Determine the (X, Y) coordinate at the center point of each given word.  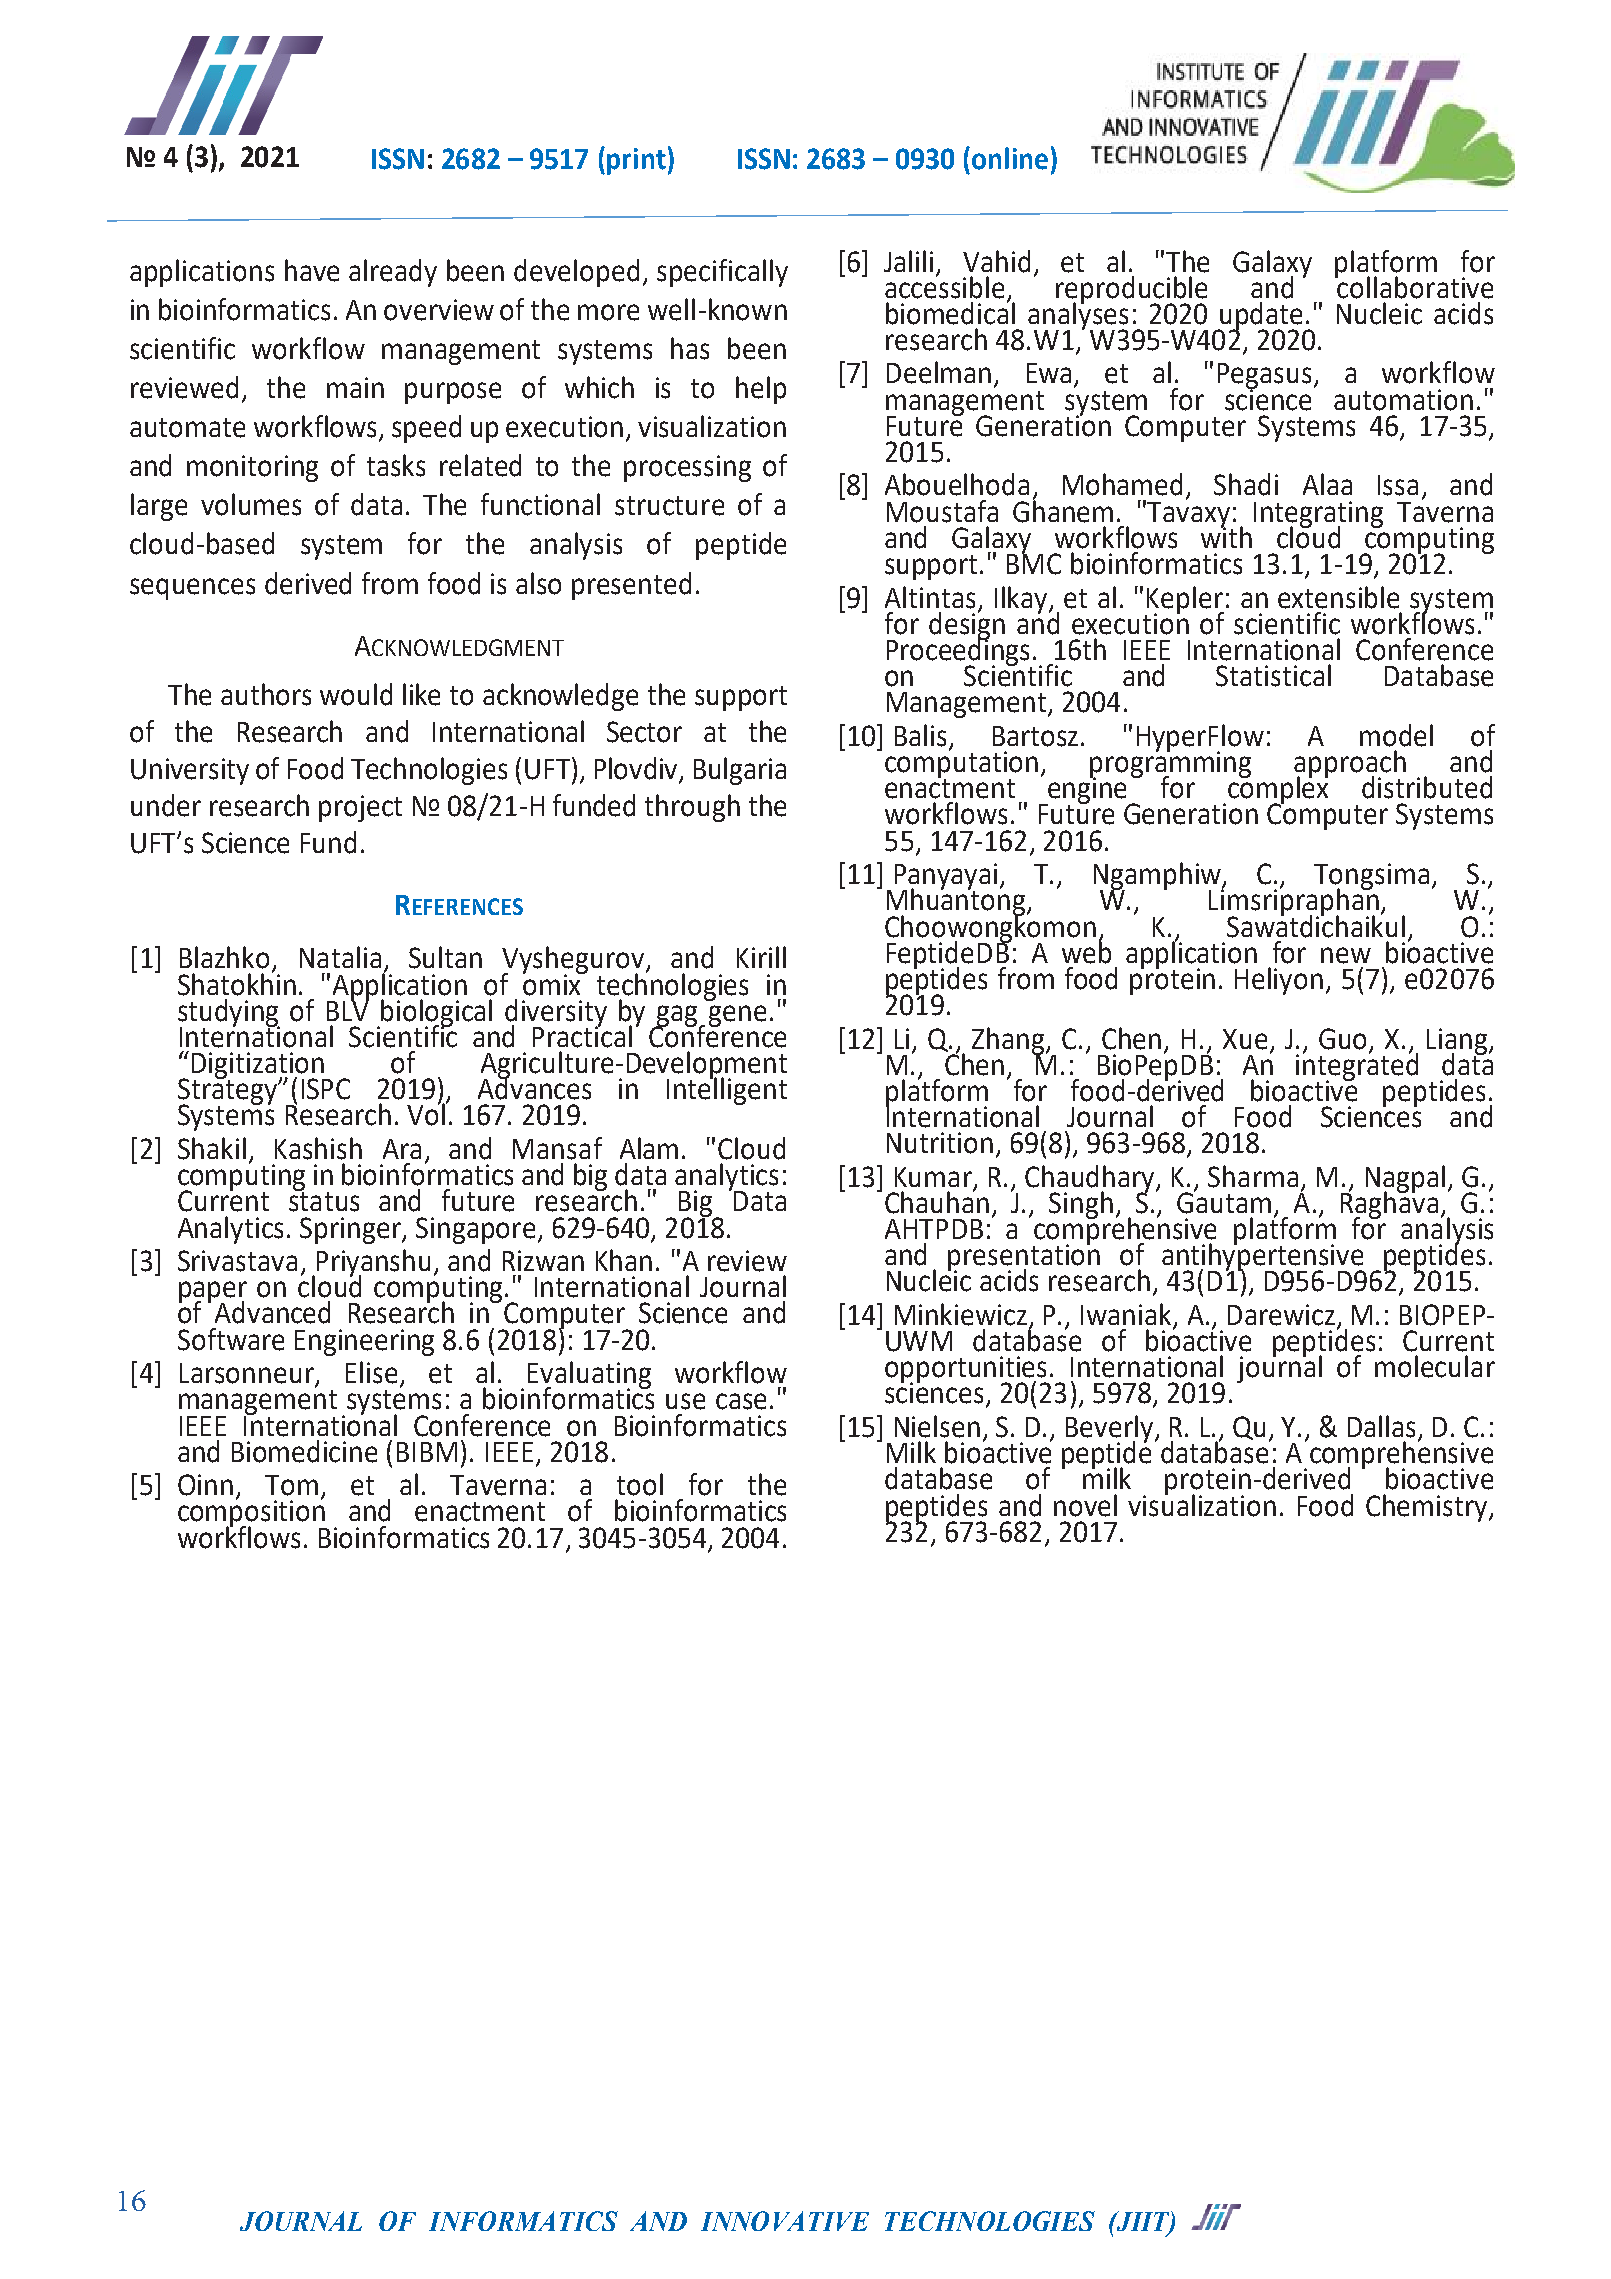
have (312, 270)
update (1262, 317)
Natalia (340, 957)
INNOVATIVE (785, 2221)
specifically (722, 273)
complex (1278, 790)
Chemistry (1428, 1508)
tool (640, 1484)
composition (253, 1514)
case (741, 1401)
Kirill (761, 957)
